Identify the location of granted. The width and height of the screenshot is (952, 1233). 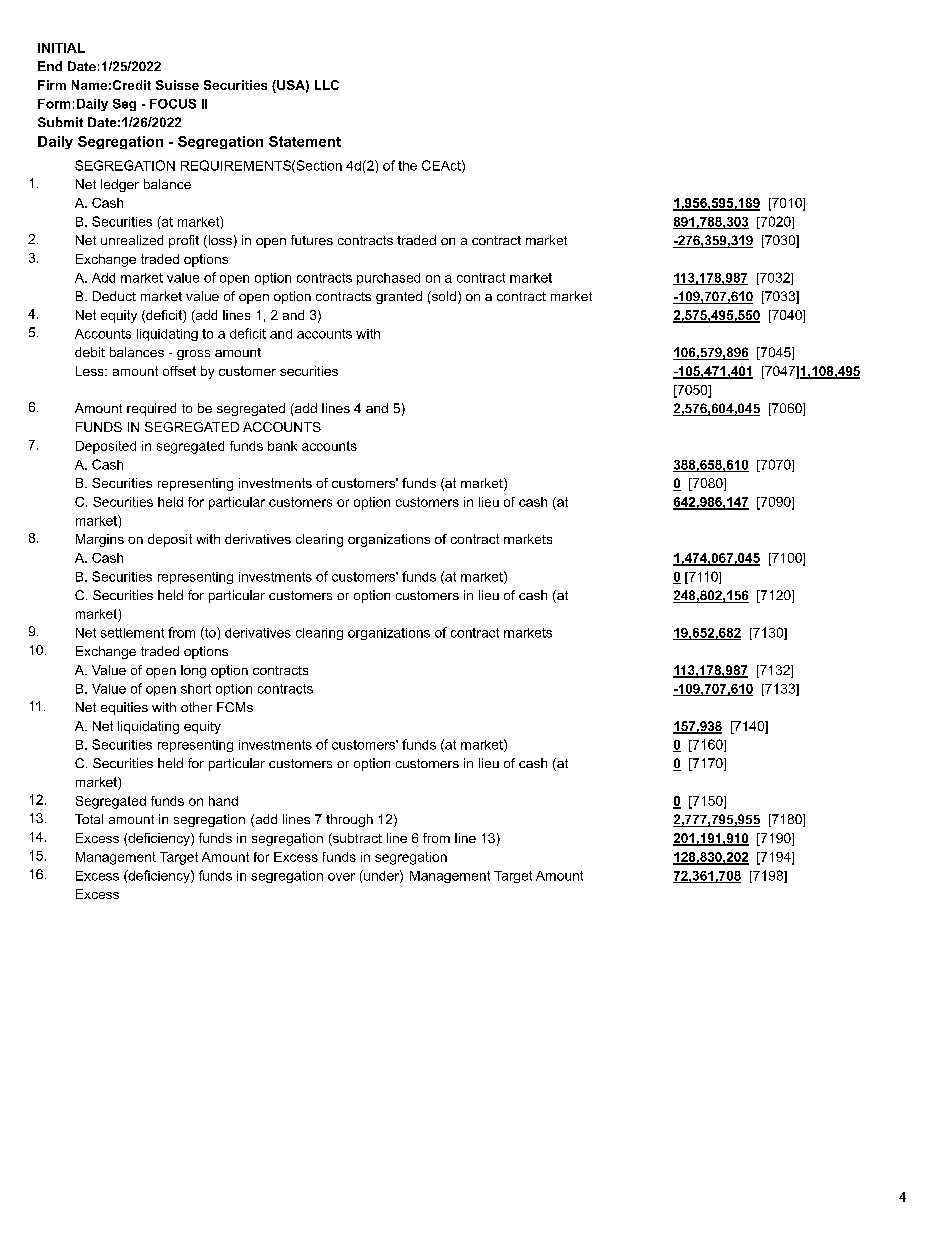
(399, 297).
